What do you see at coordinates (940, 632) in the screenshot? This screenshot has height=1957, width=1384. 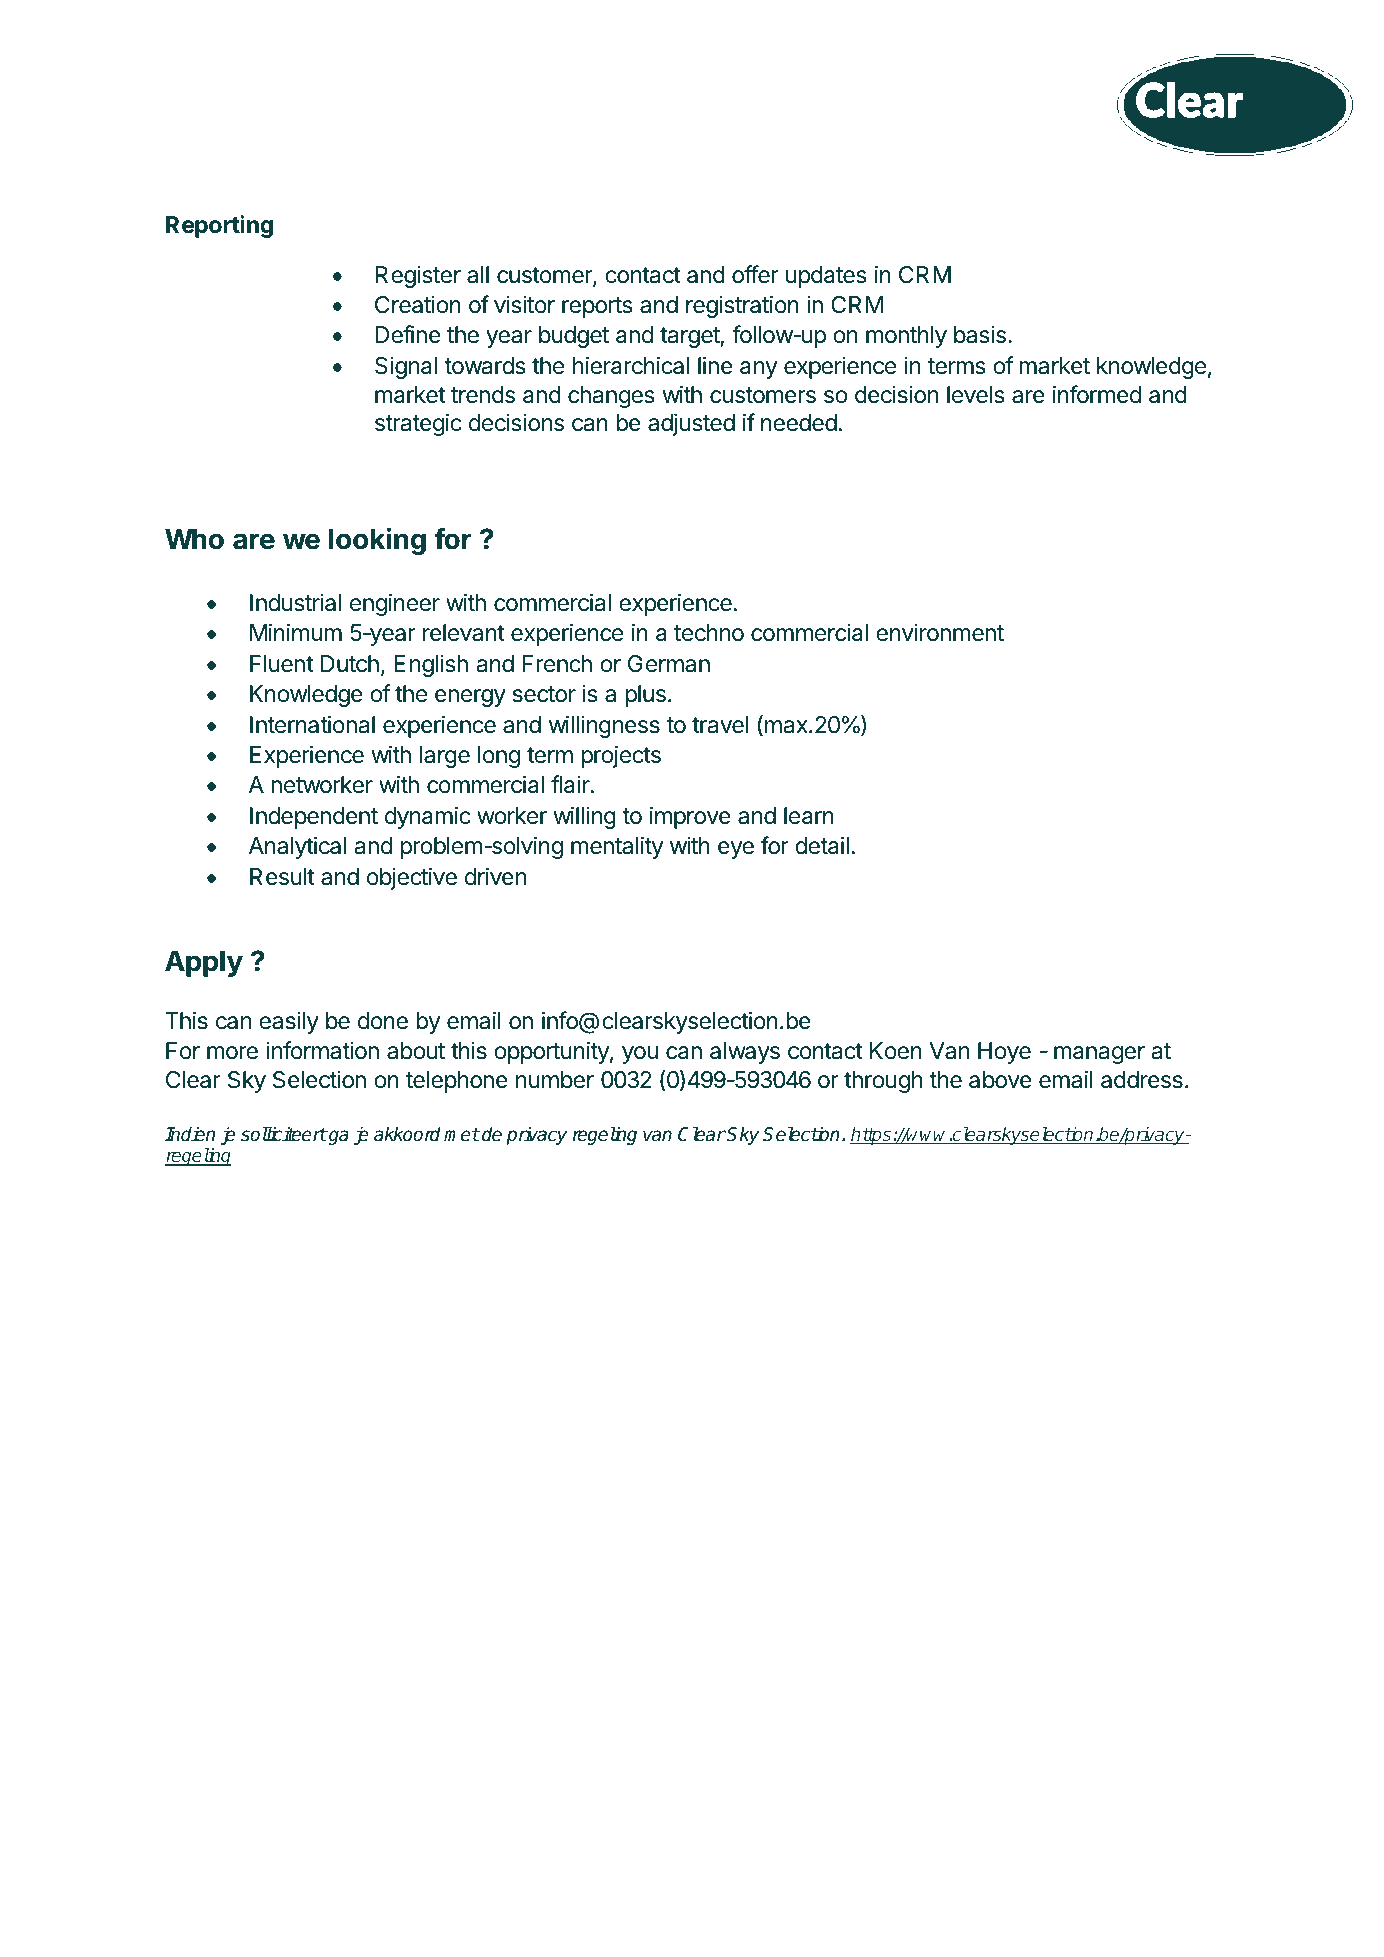 I see `environment` at bounding box center [940, 632].
